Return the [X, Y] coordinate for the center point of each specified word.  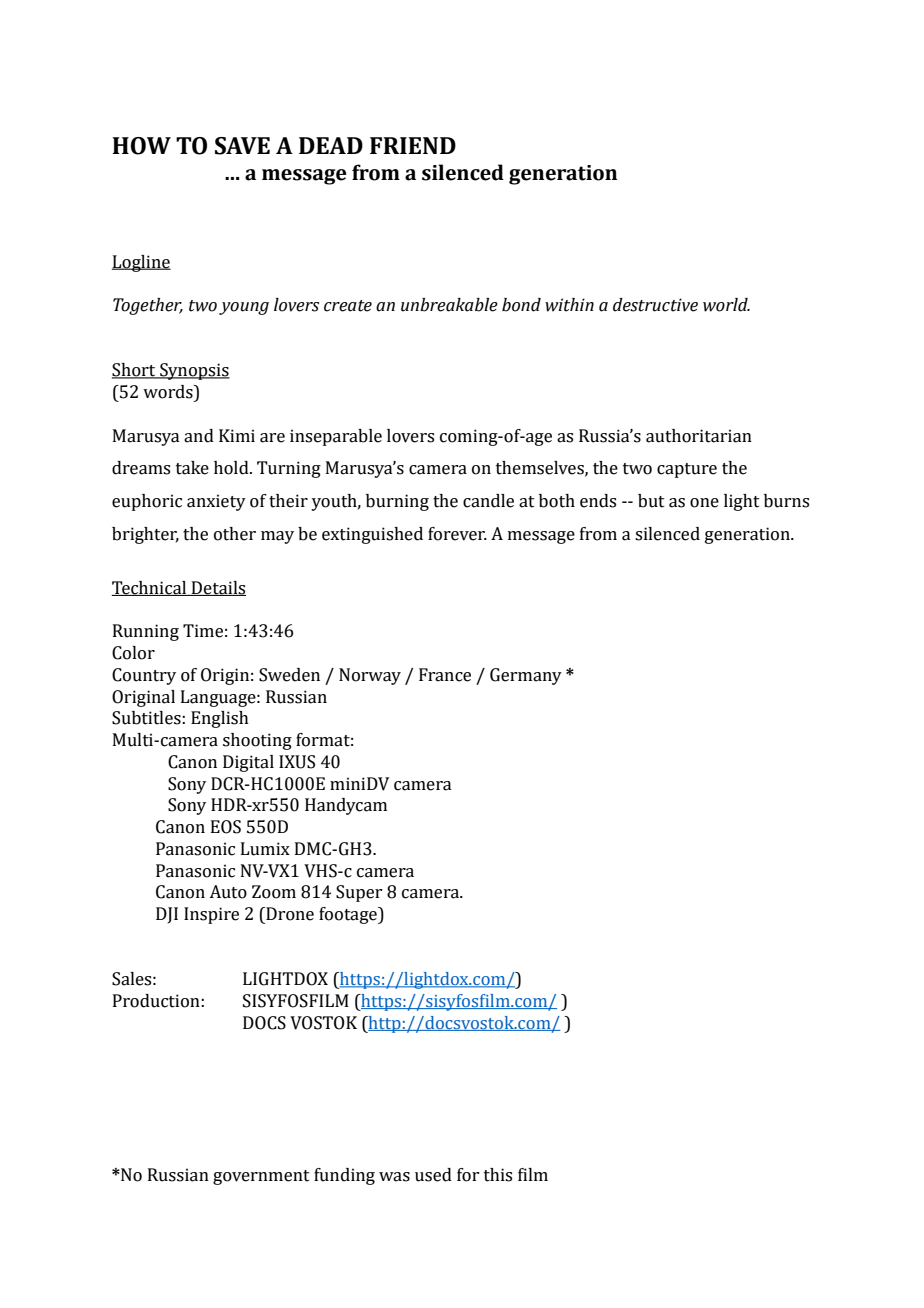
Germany [526, 676]
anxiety [216, 502]
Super [359, 893]
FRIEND [413, 145]
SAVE [242, 146]
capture [687, 470]
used [433, 1175]
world [726, 305]
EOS [226, 827]
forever [457, 534]
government [261, 1177]
